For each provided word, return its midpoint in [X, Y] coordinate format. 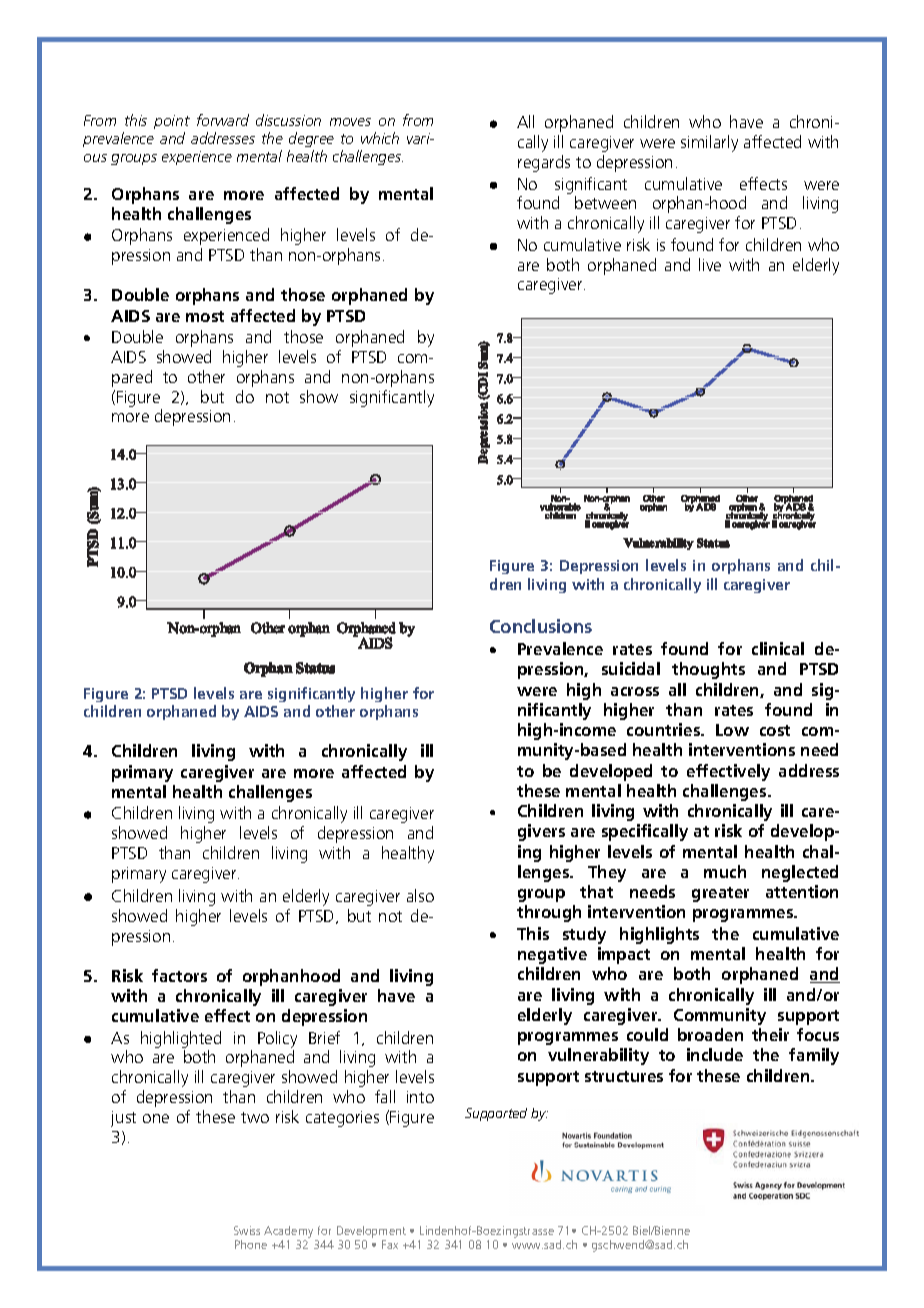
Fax [390, 1244]
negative [552, 955]
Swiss [247, 1230]
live [710, 264]
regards [544, 163]
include [715, 1054]
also [420, 895]
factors [179, 975]
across [635, 691]
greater [720, 894]
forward [223, 120]
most [205, 316]
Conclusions [541, 626]
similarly [709, 143]
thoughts [708, 670]
